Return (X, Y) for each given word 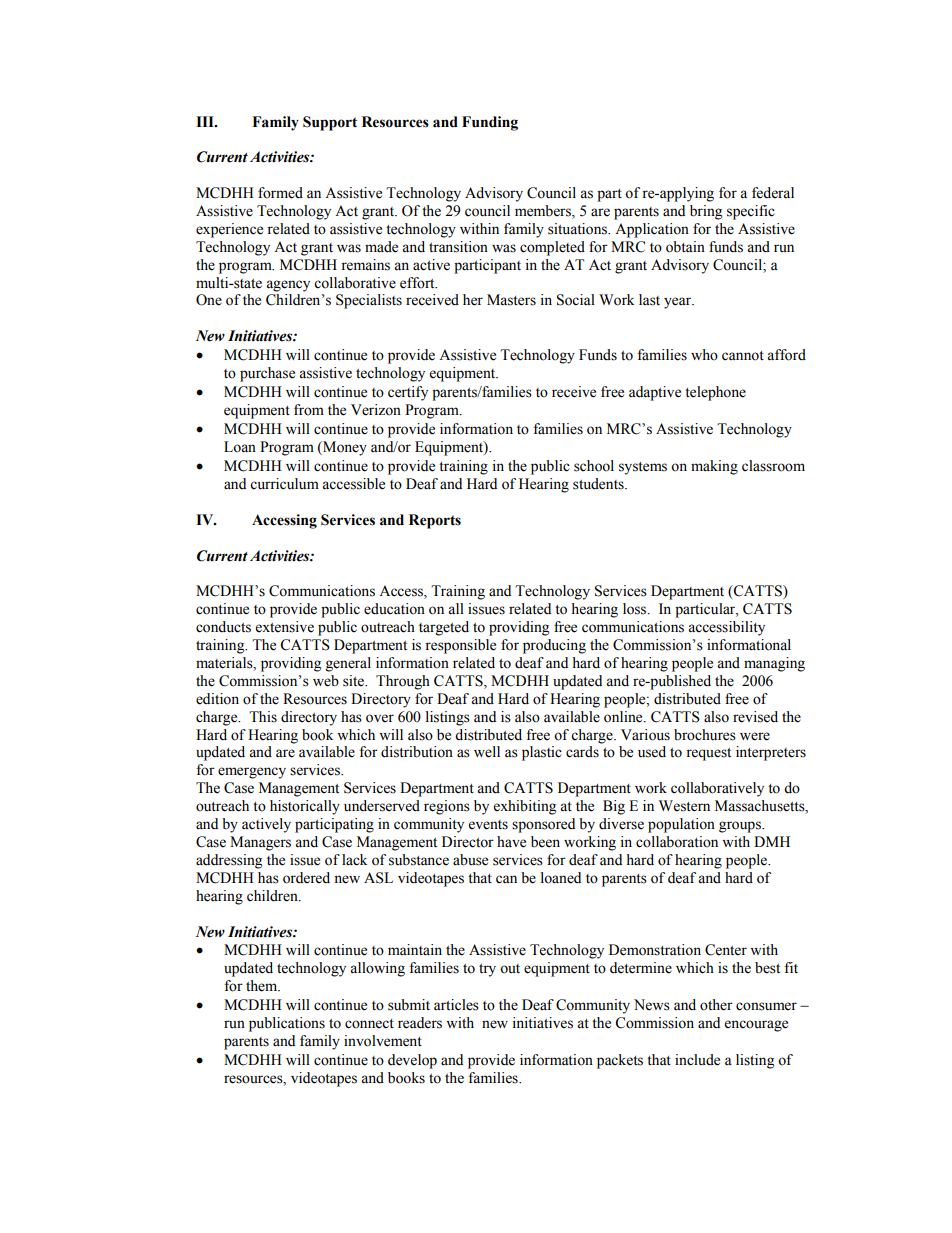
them (263, 986)
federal (773, 193)
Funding (490, 123)
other (716, 1005)
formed (280, 193)
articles (456, 1005)
